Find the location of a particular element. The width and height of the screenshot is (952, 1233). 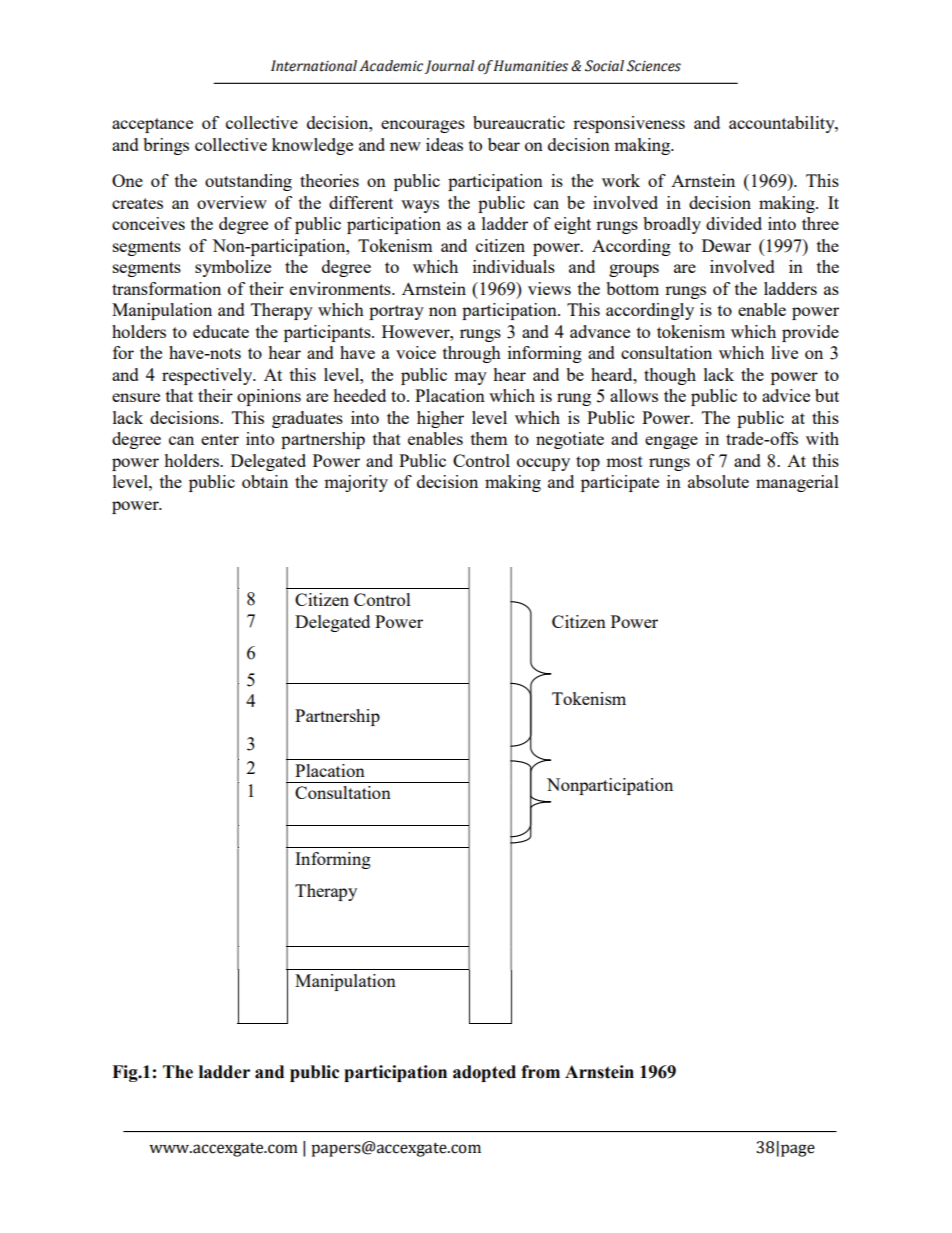

occupy is located at coordinates (543, 464).
